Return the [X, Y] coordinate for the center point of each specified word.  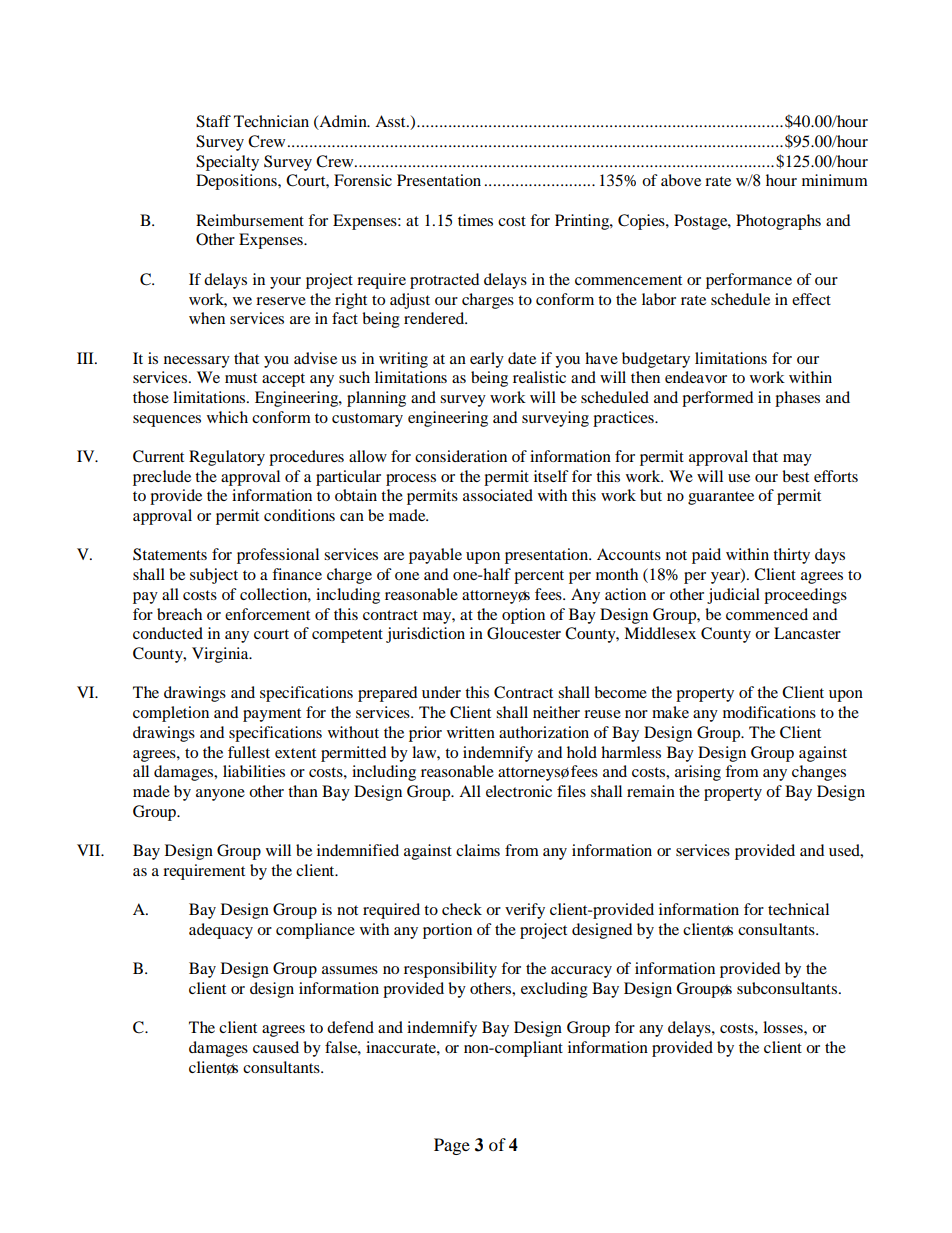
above [681, 180]
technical [798, 909]
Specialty [227, 163]
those [151, 397]
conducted [168, 633]
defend [350, 1027]
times [475, 220]
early [487, 360]
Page [452, 1146]
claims [478, 850]
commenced [767, 614]
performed [717, 399]
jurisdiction [425, 635]
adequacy [221, 931]
